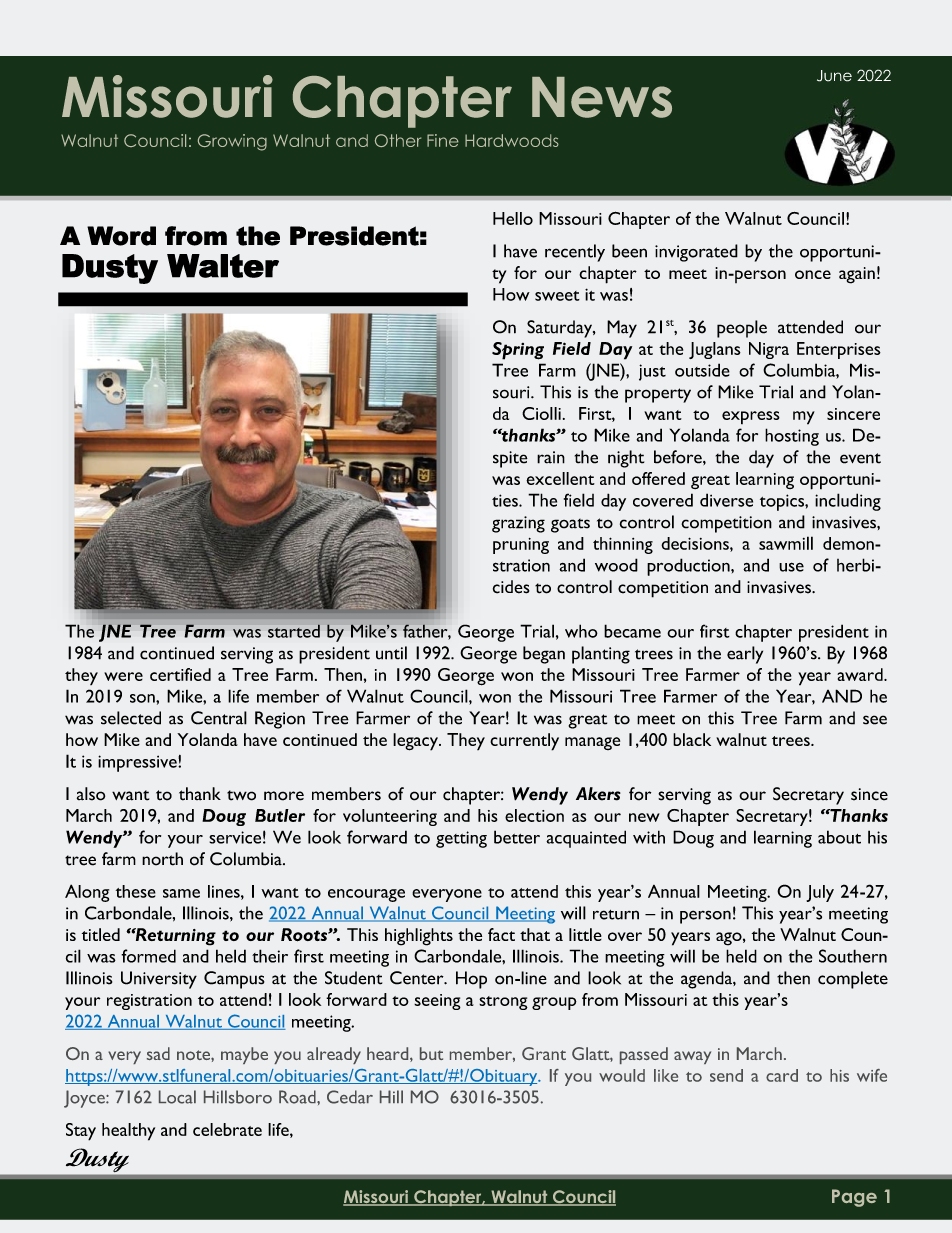  Describe the element at coordinates (792, 437) in the image. I see `hosting` at that location.
